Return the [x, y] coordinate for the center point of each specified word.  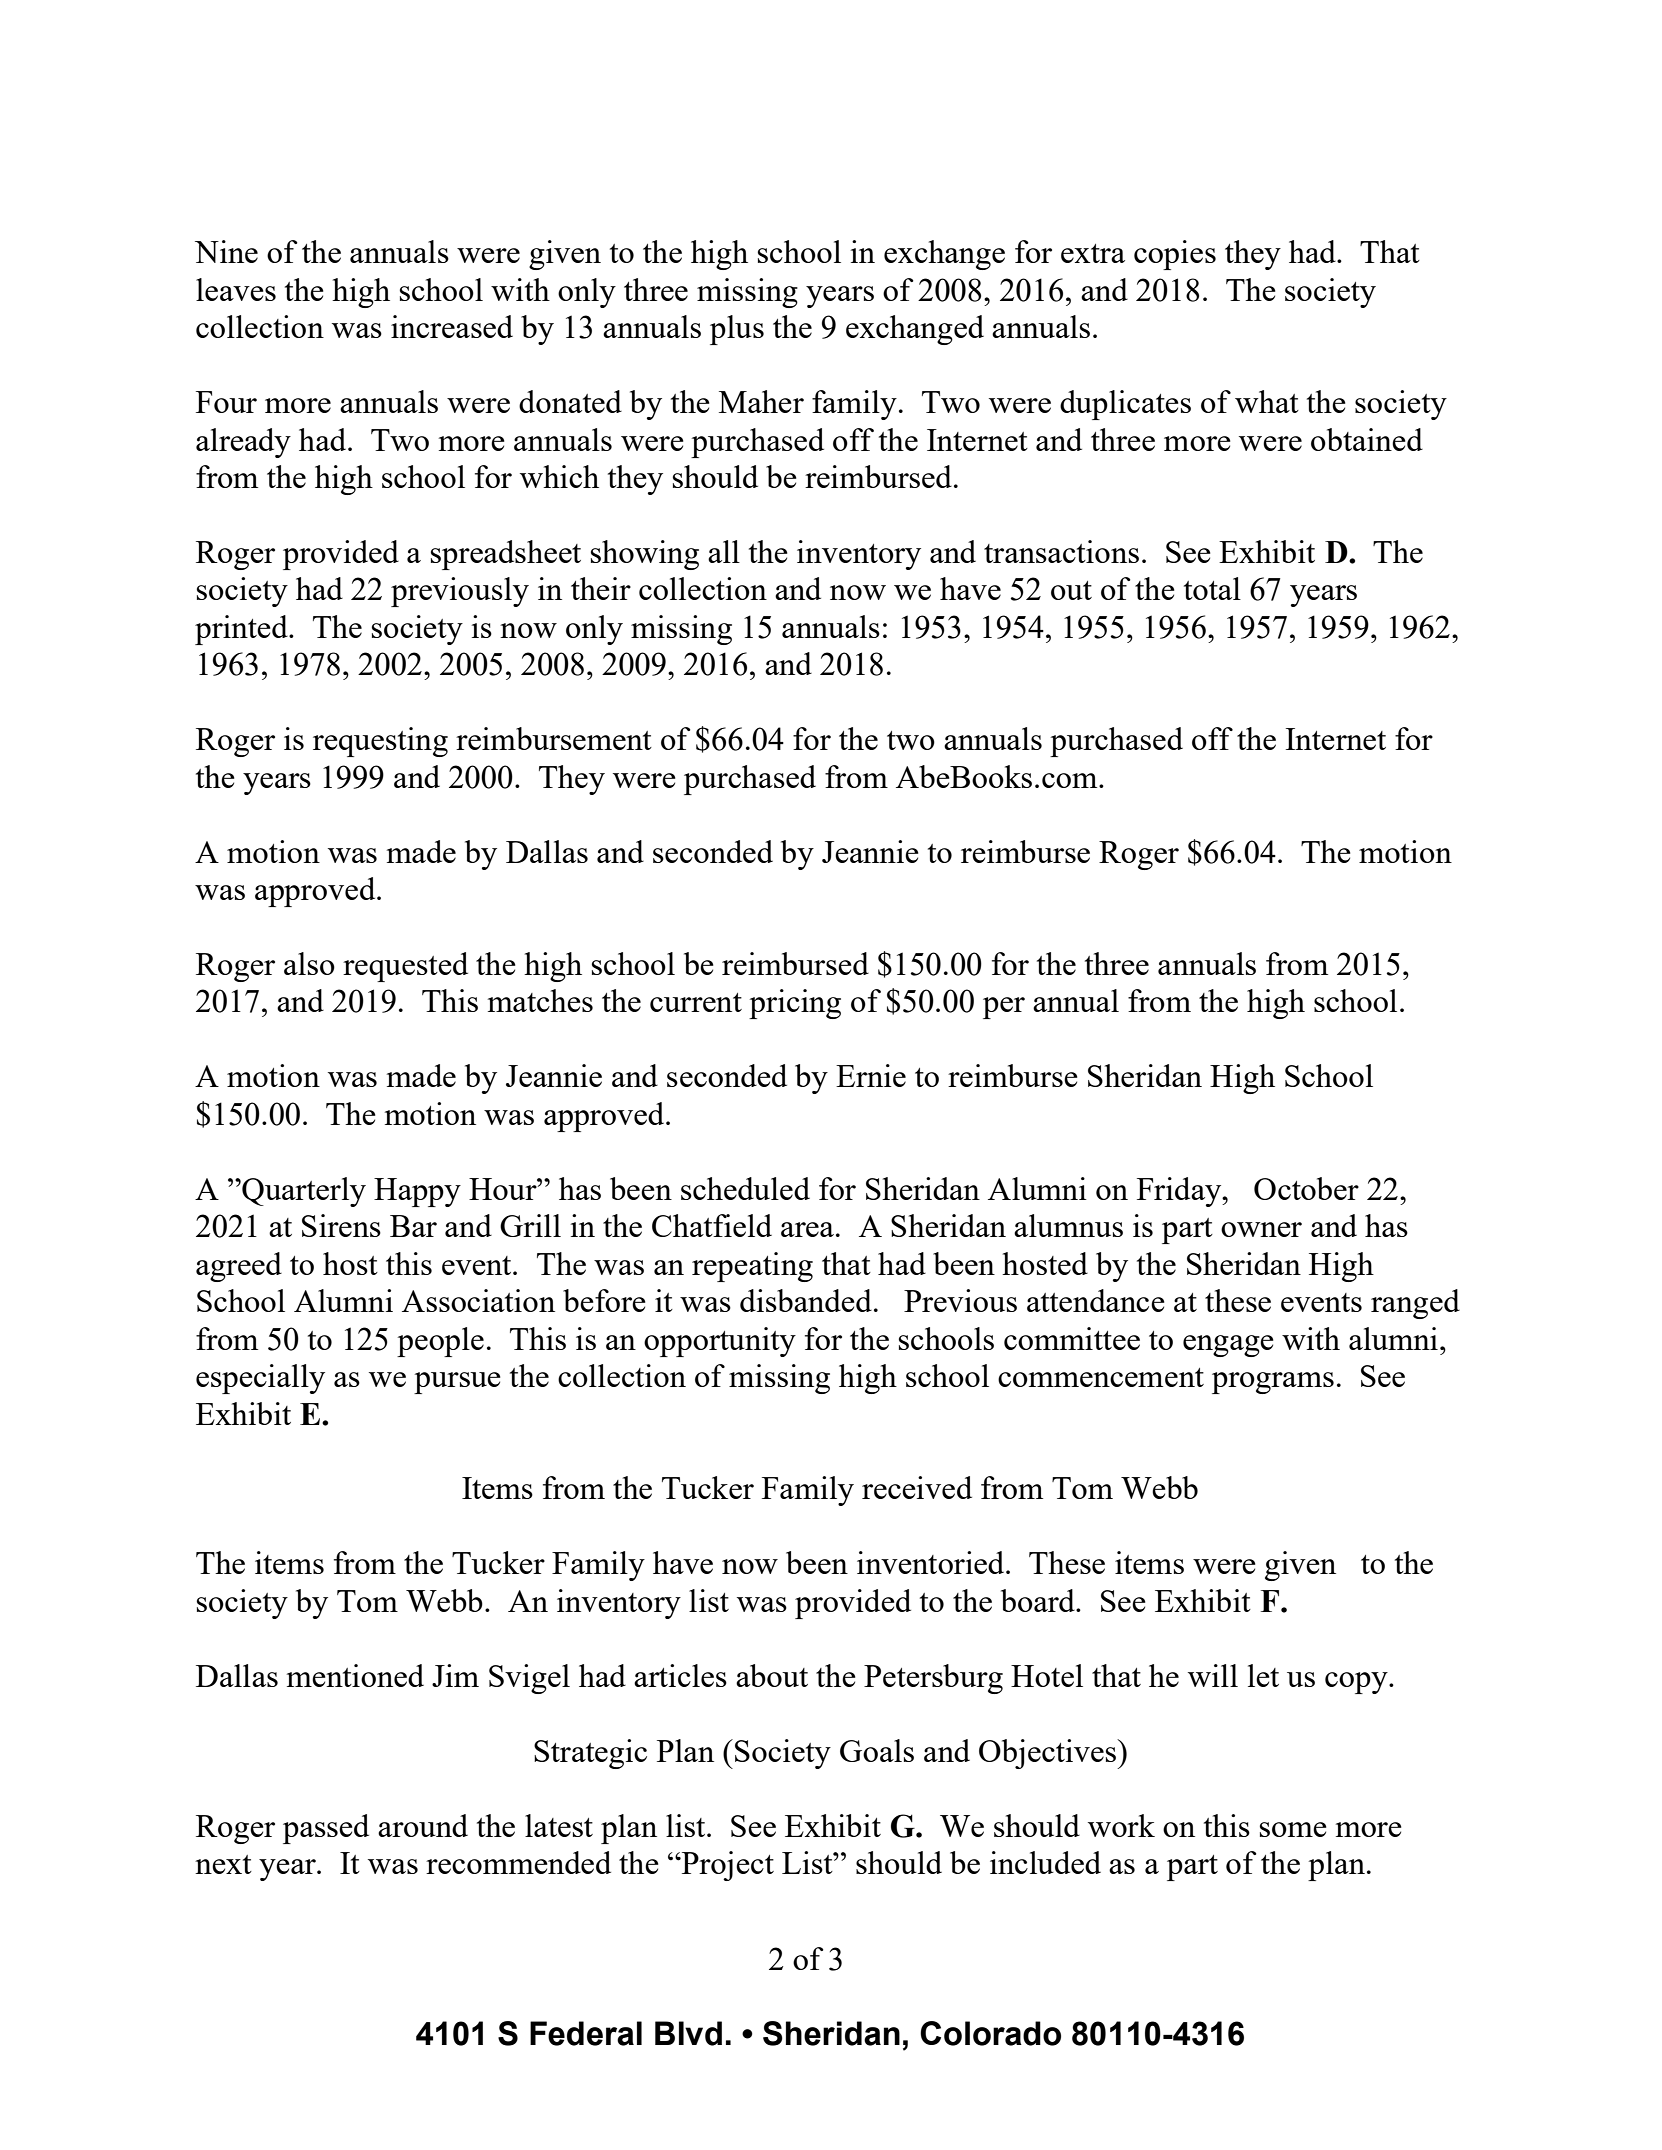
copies [1175, 255]
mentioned [355, 1675]
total [1212, 588]
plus [737, 330]
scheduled [745, 1188]
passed [326, 1829]
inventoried [932, 1562]
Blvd [688, 2033]
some [1293, 1829]
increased [452, 326]
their [601, 588]
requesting [380, 742]
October [1306, 1188]
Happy [417, 1192]
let [1263, 1675]
